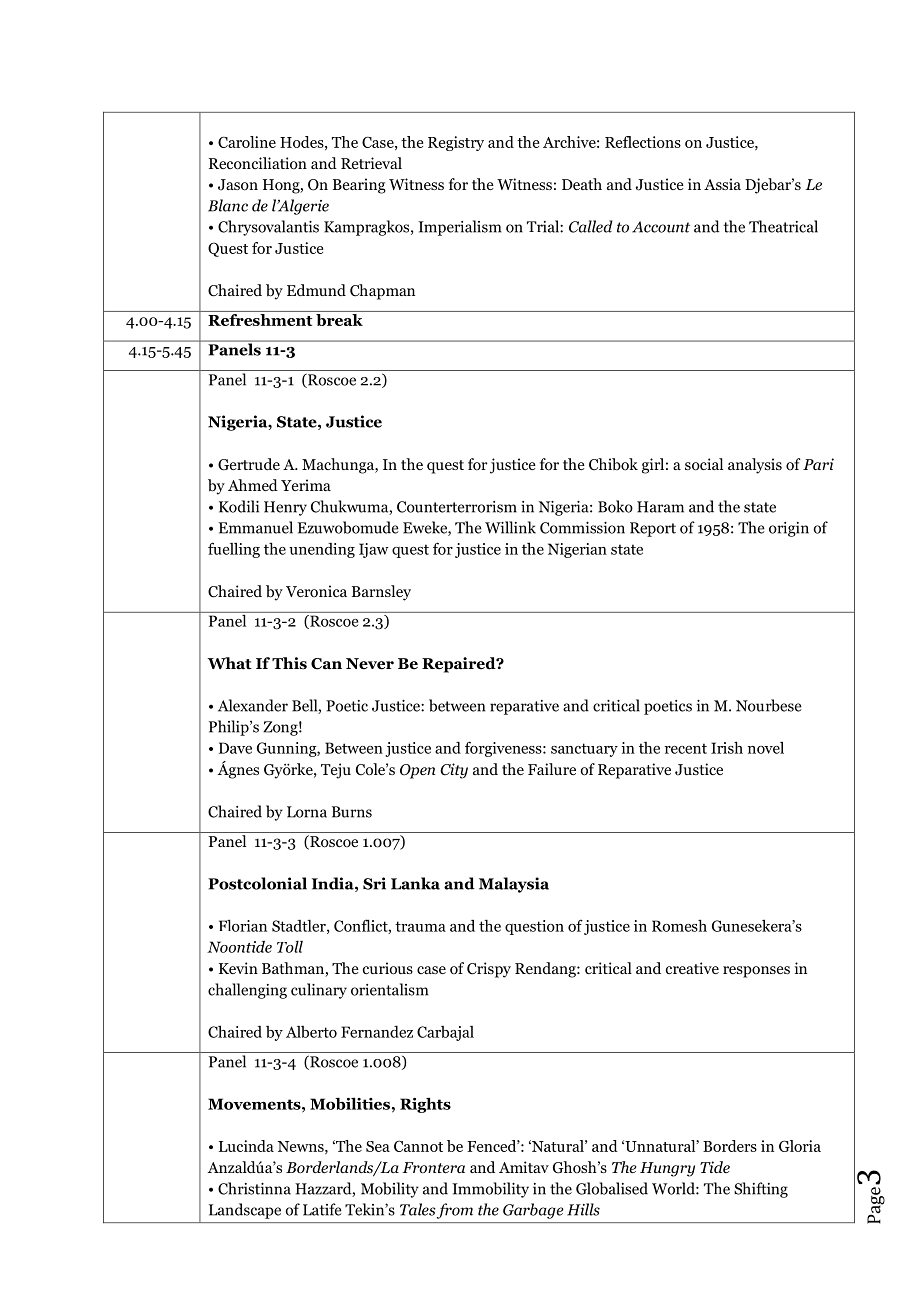 The width and height of the screenshot is (924, 1307). Describe the element at coordinates (783, 226) in the screenshot. I see `Theatrical` at that location.
